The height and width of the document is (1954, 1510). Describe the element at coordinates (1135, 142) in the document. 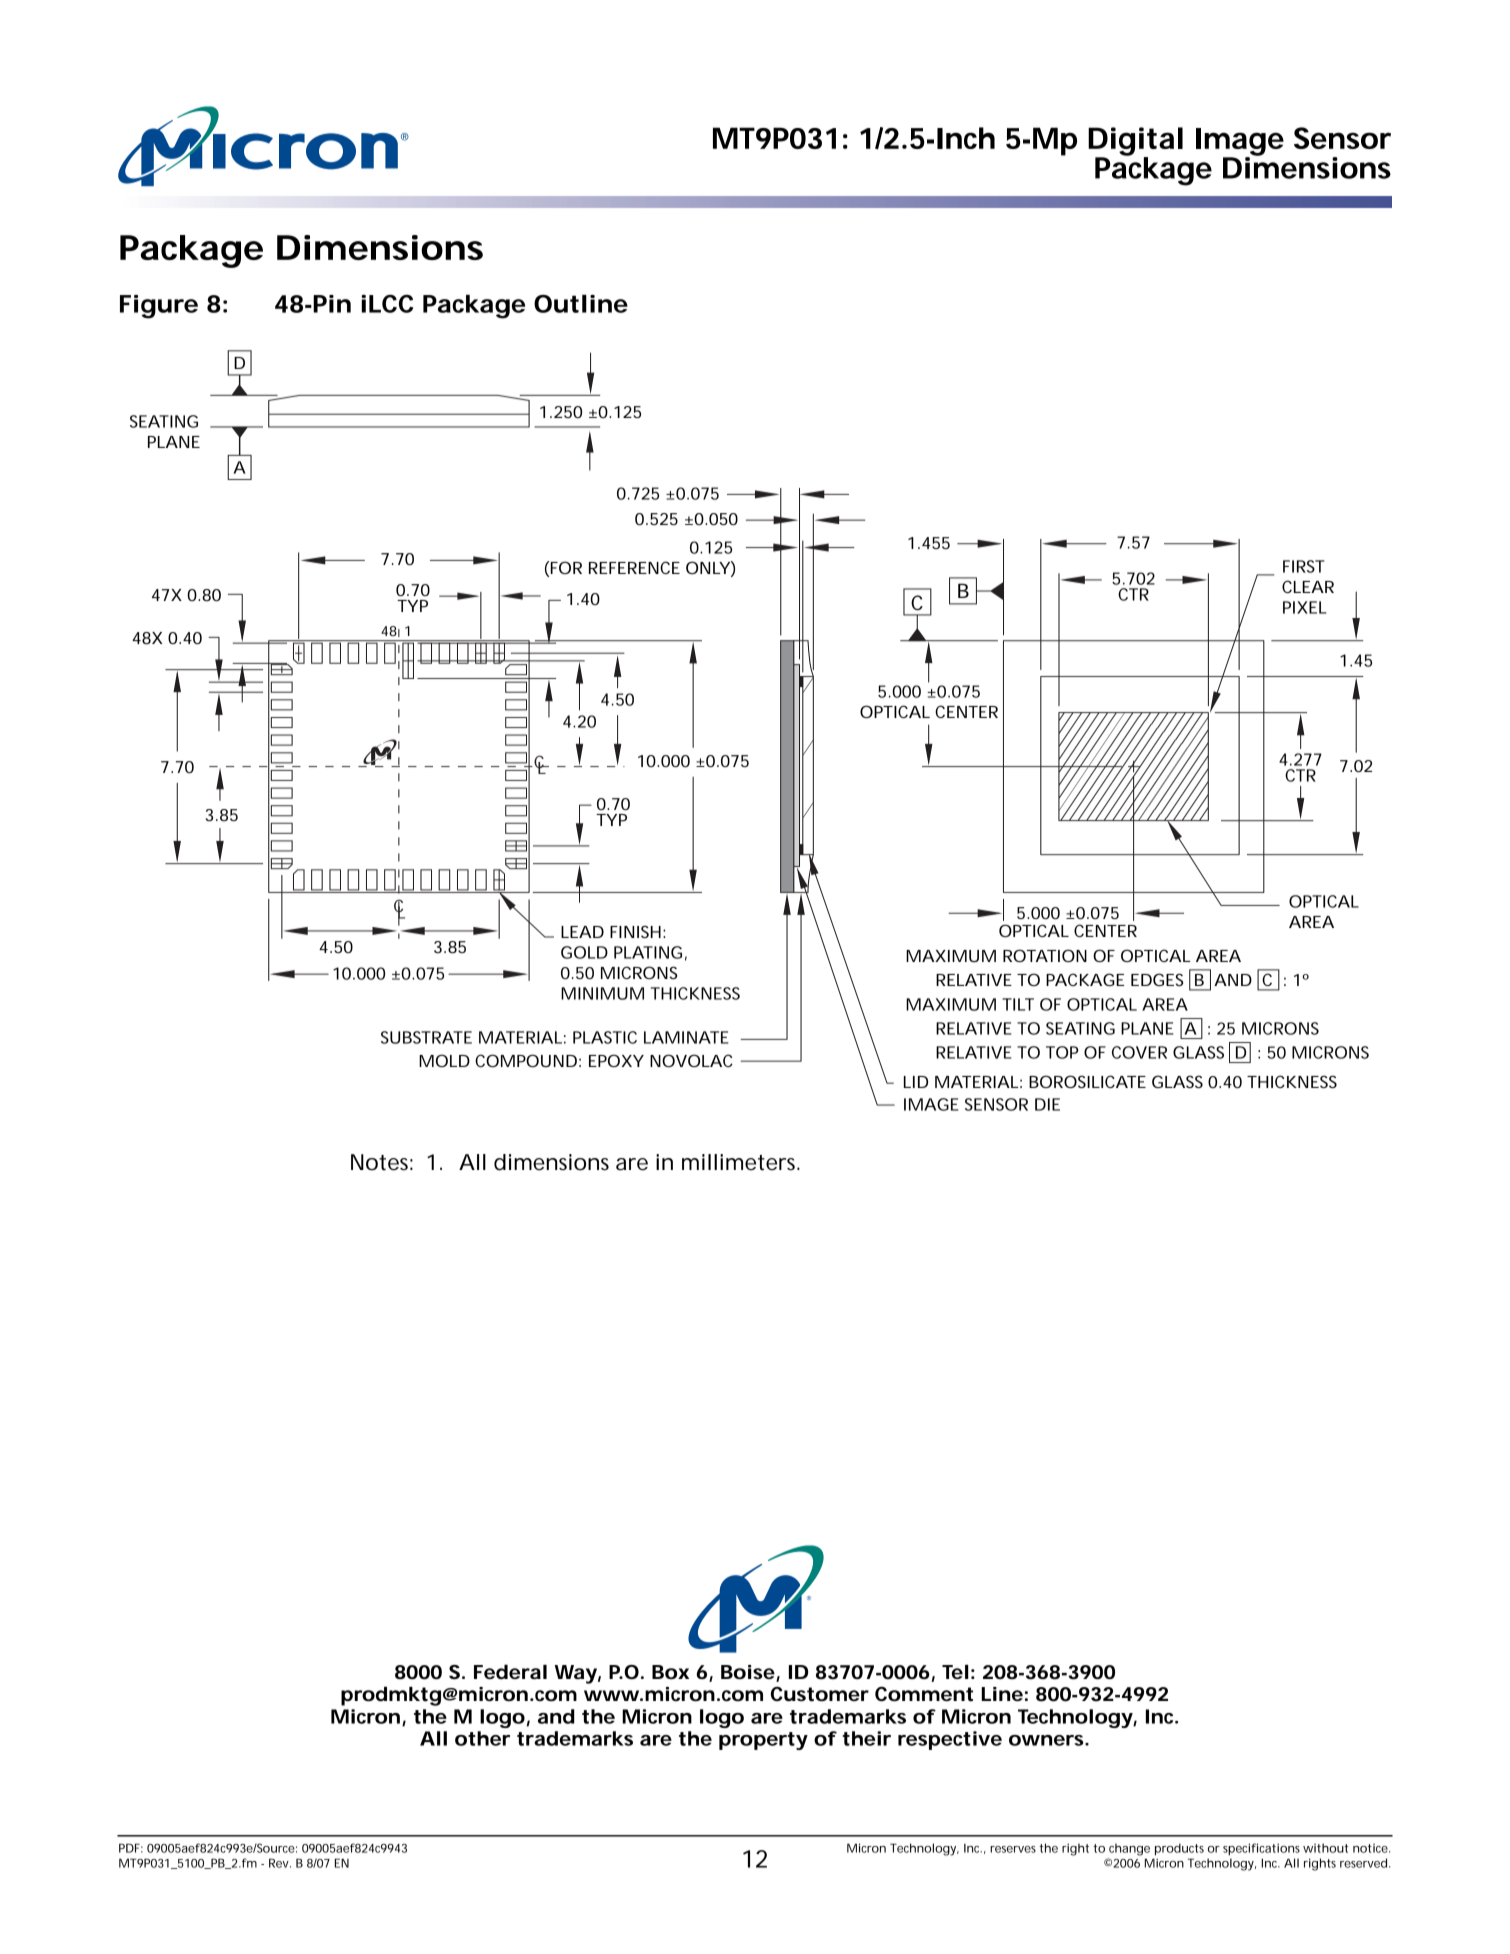

I see `Digital` at that location.
